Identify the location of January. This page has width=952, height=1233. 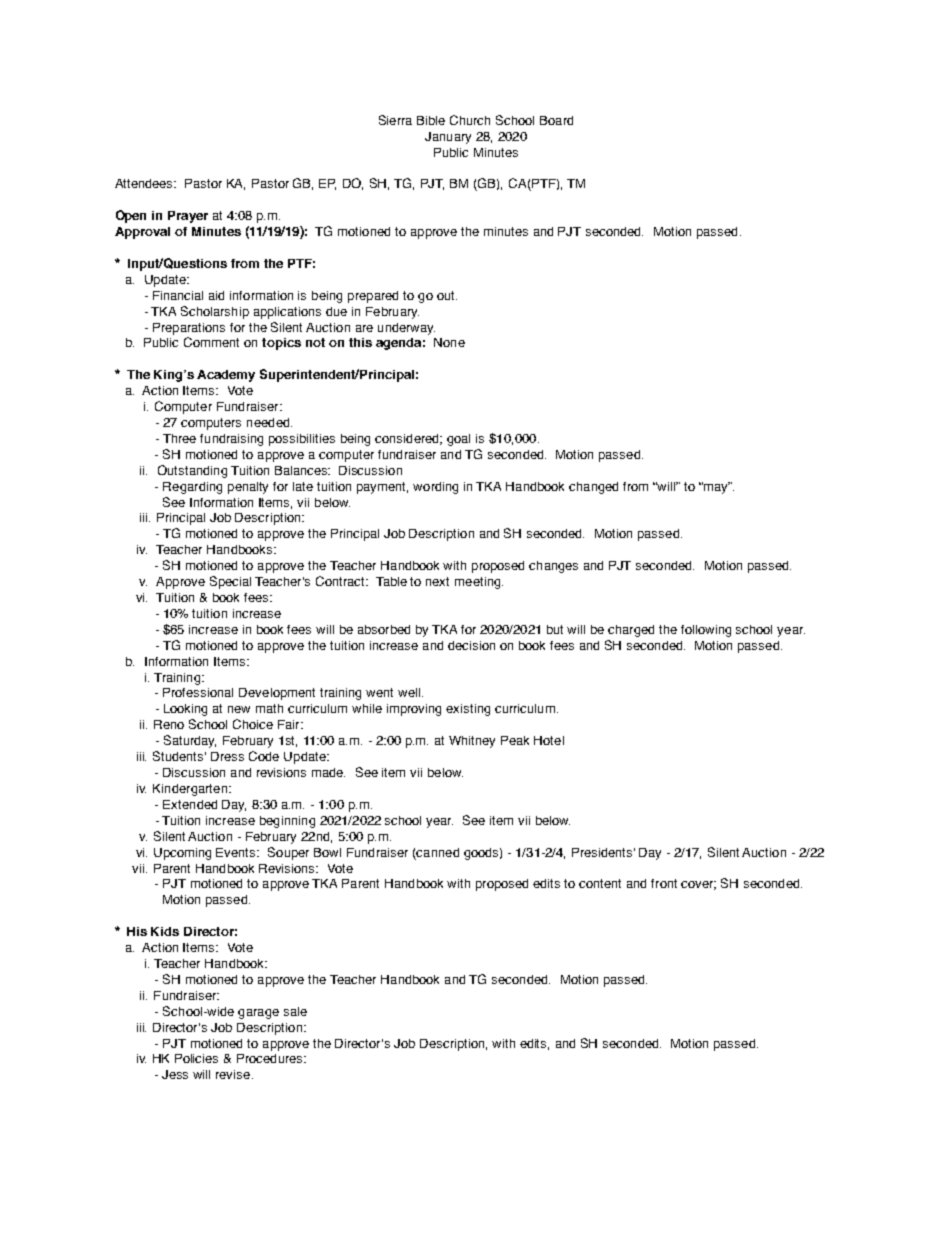
(448, 138).
